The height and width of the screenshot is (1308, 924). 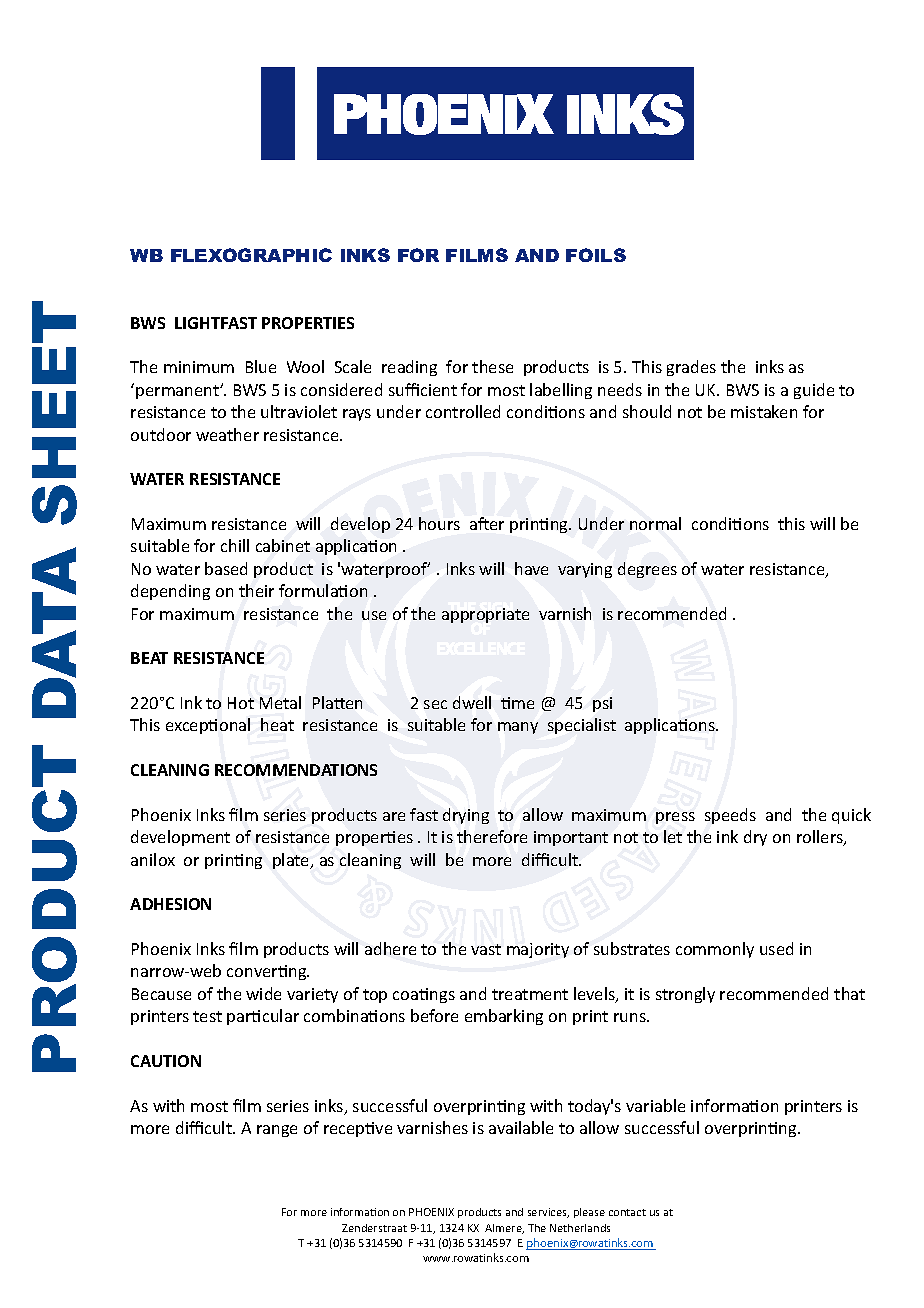 I want to click on vast, so click(x=486, y=949).
